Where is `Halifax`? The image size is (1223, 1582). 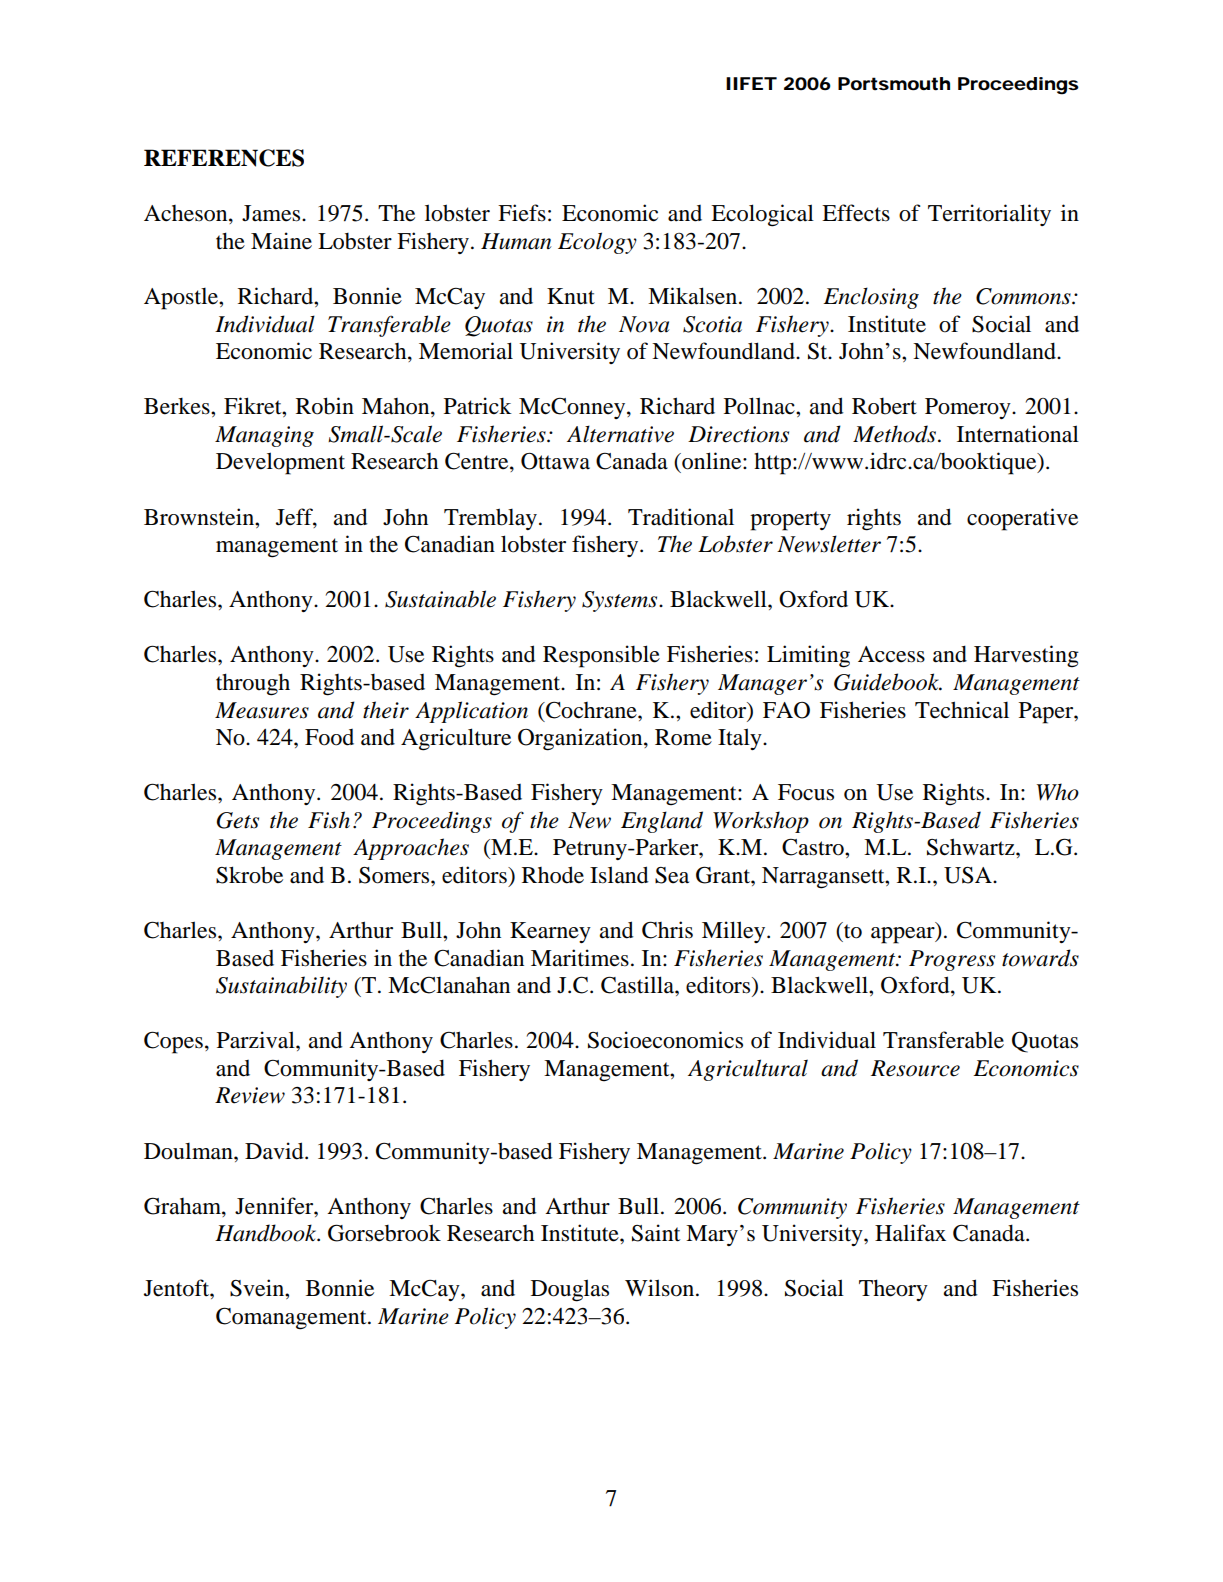
Halifax is located at coordinates (910, 1233).
